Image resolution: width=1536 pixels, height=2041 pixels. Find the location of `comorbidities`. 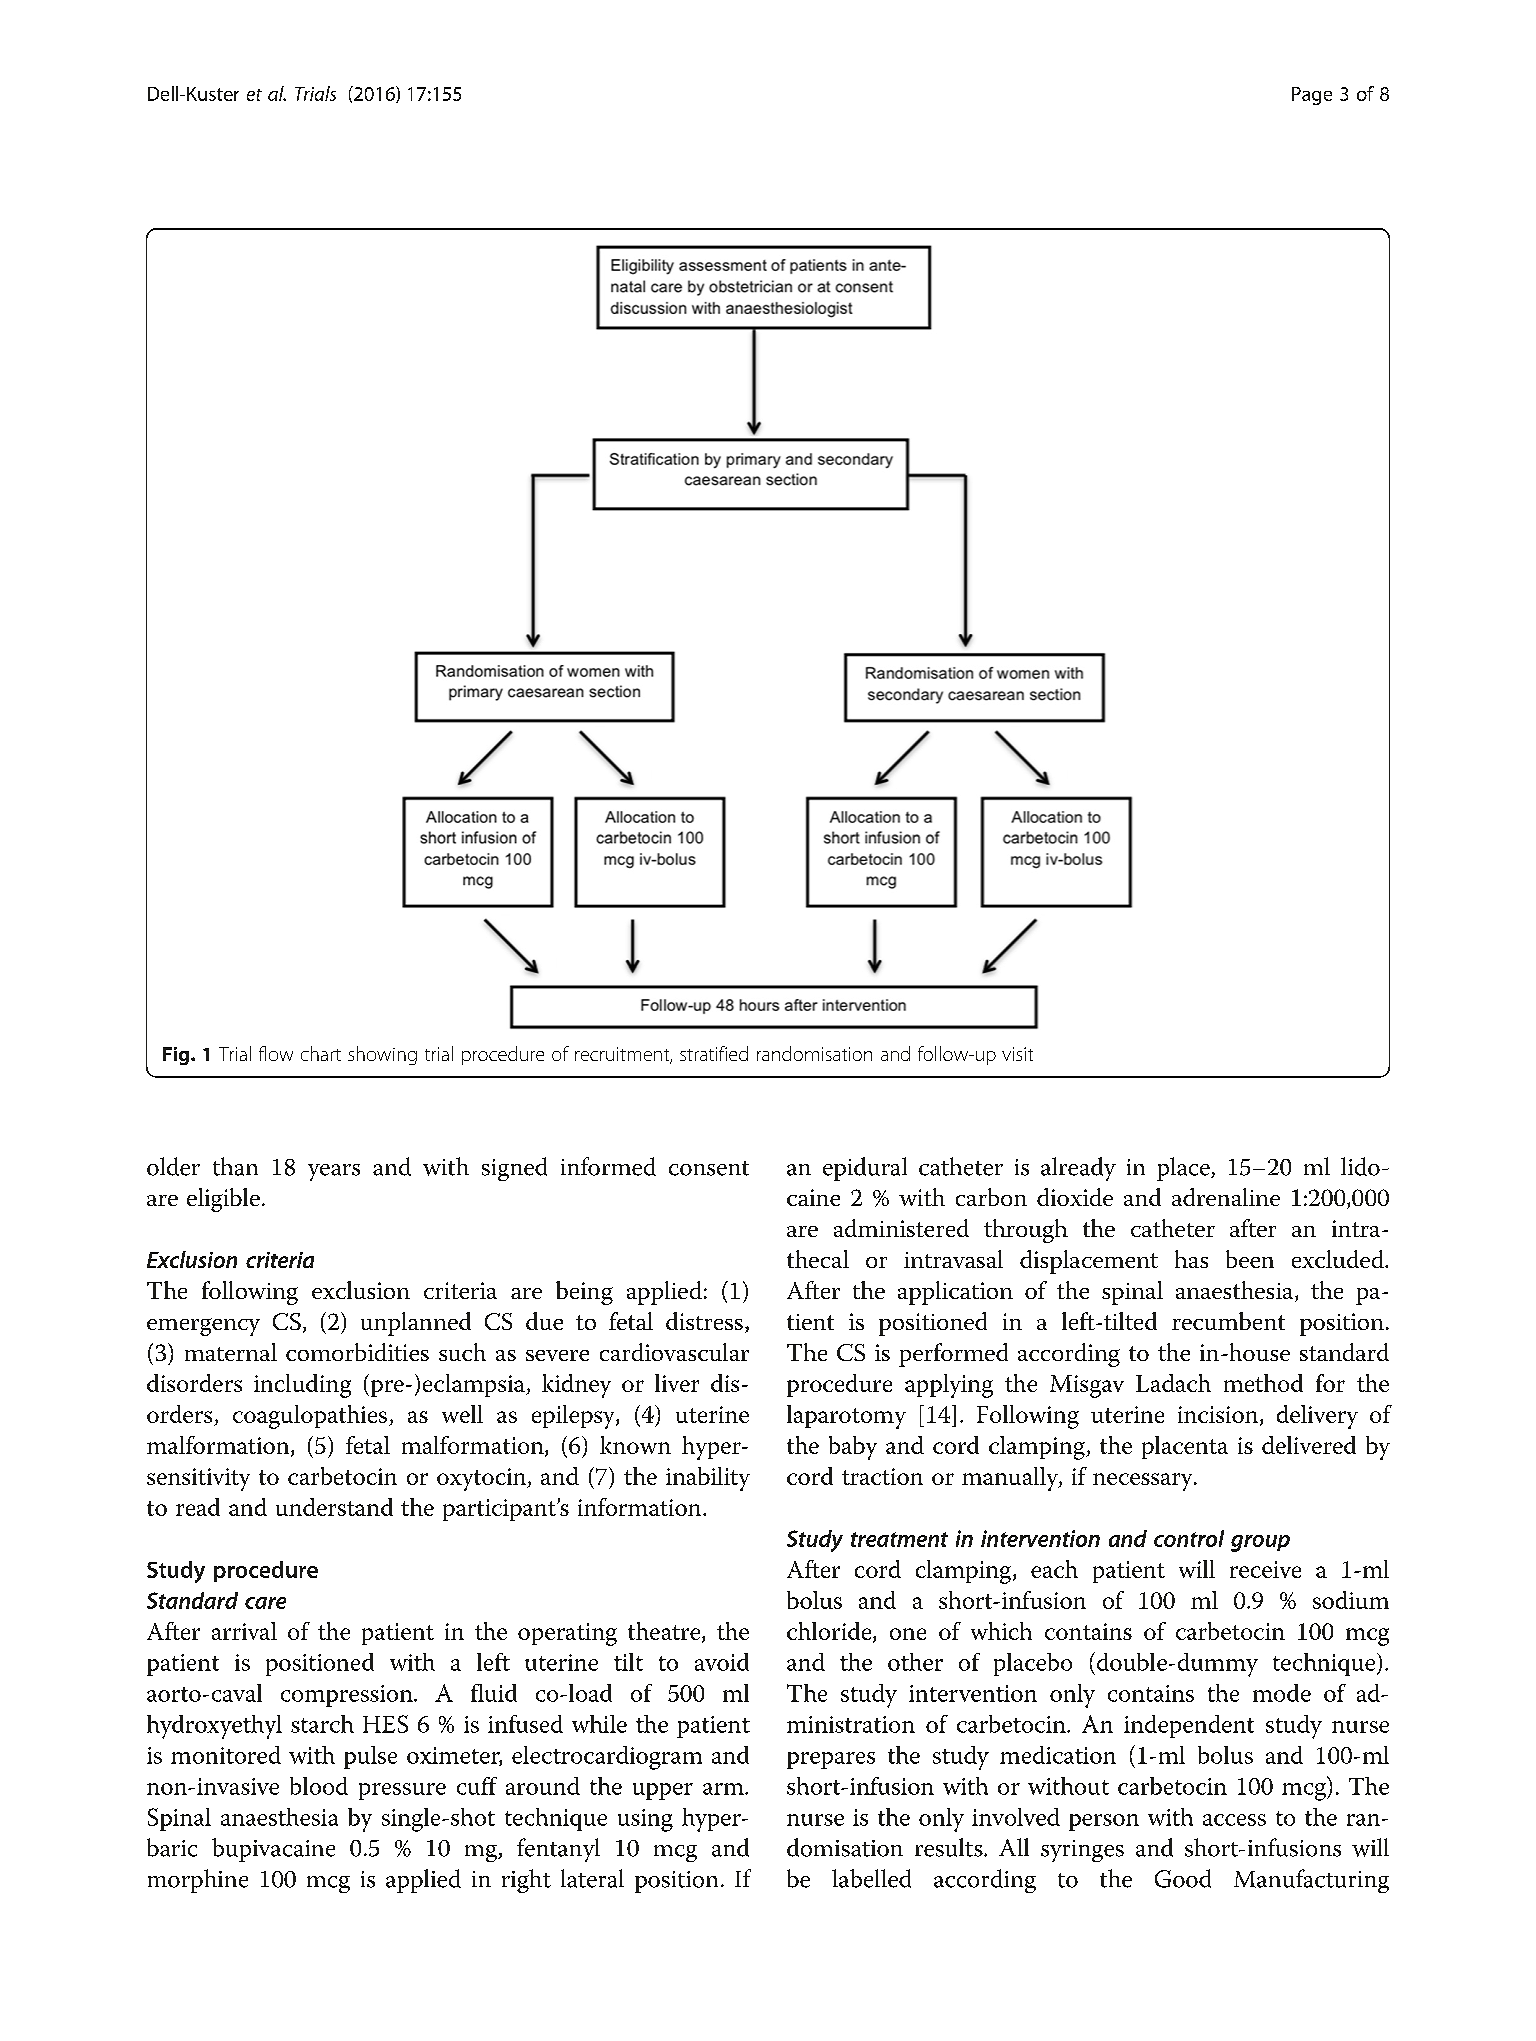

comorbidities is located at coordinates (357, 1352).
